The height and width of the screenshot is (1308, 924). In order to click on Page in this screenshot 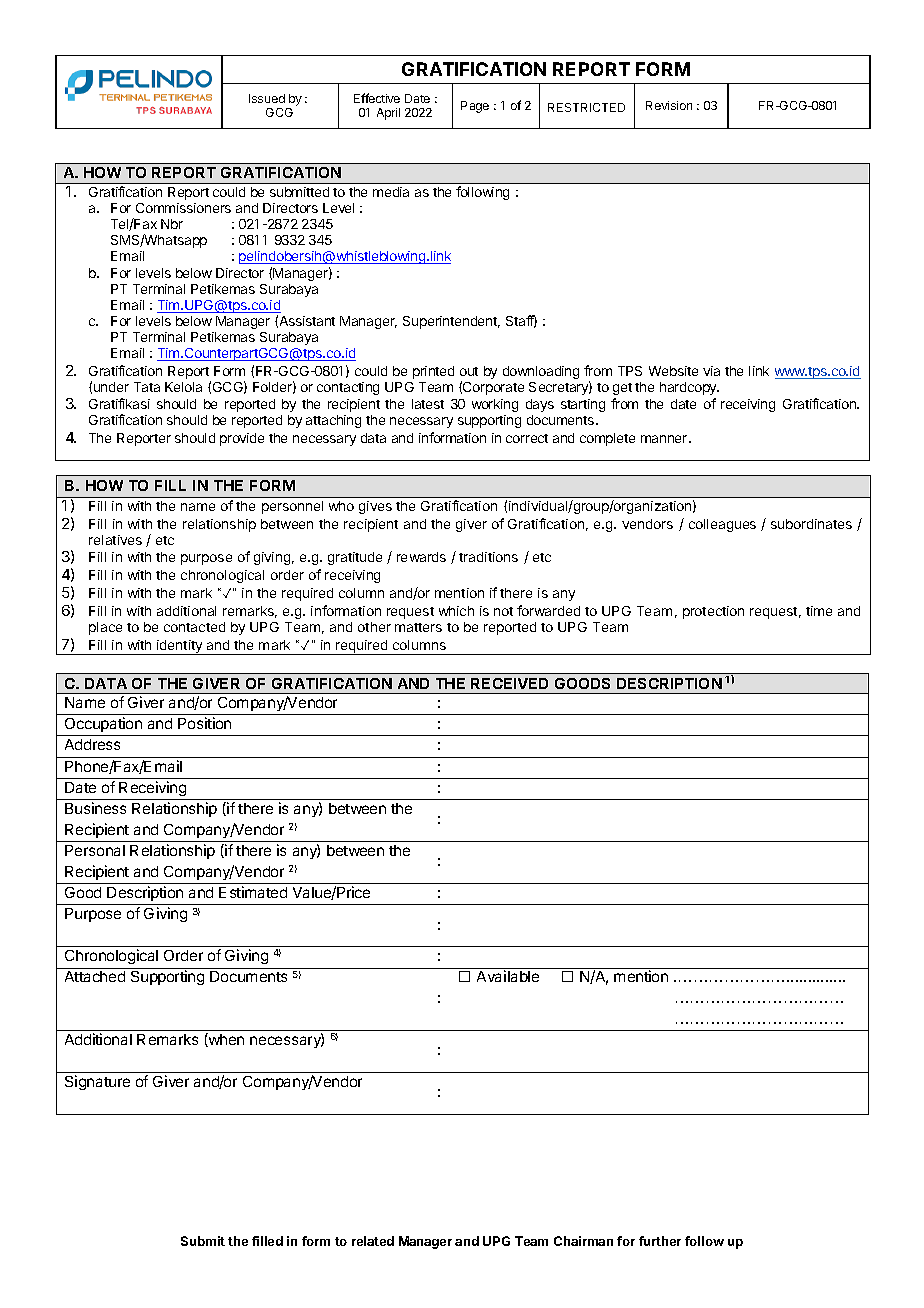, I will do `click(475, 107)`.
